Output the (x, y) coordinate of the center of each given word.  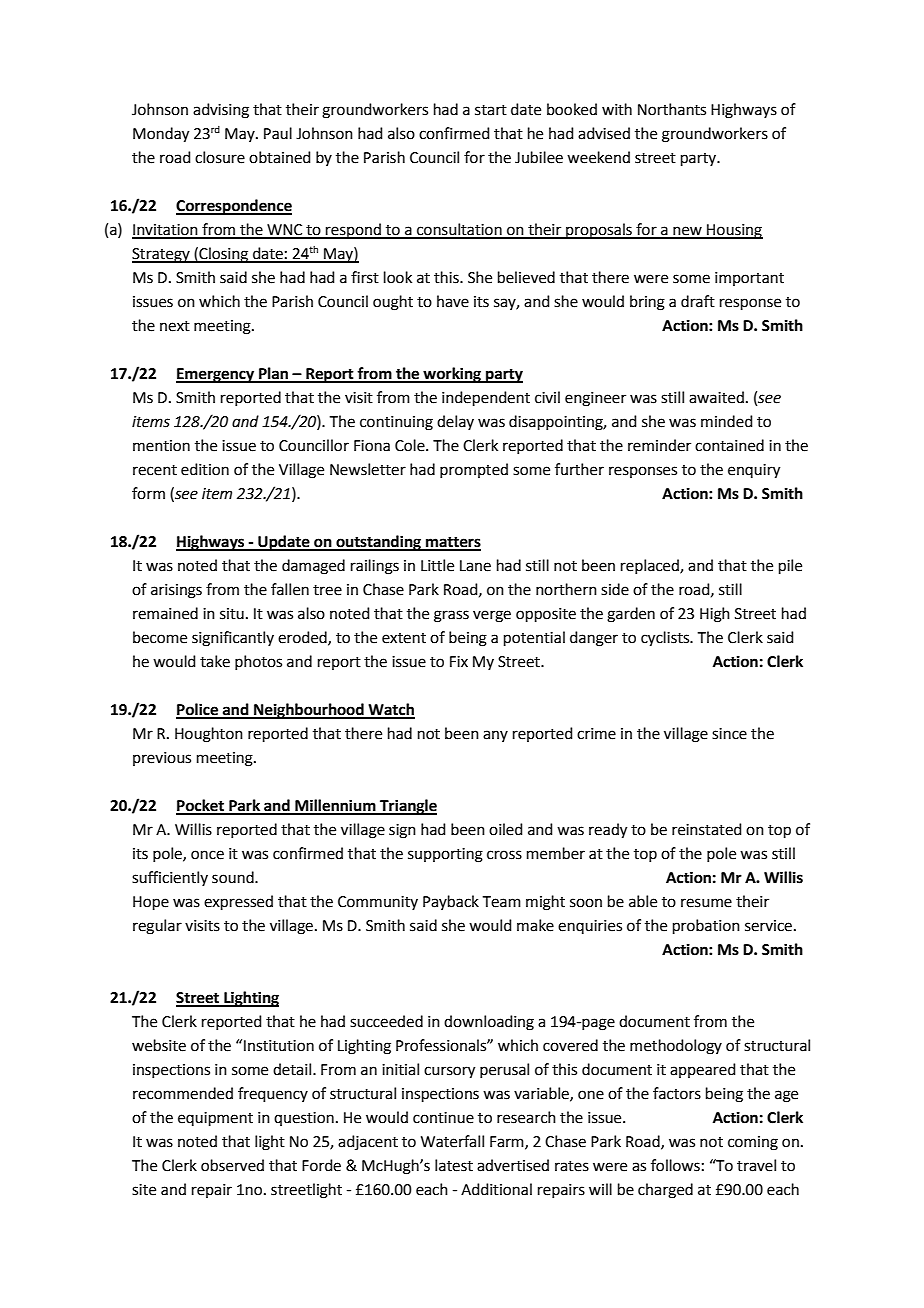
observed (232, 1165)
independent (486, 398)
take (215, 661)
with (617, 109)
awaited (716, 397)
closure (220, 157)
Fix (459, 661)
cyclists (666, 639)
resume (706, 903)
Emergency (216, 375)
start (491, 110)
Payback (451, 902)
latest (454, 1165)
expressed (238, 902)
